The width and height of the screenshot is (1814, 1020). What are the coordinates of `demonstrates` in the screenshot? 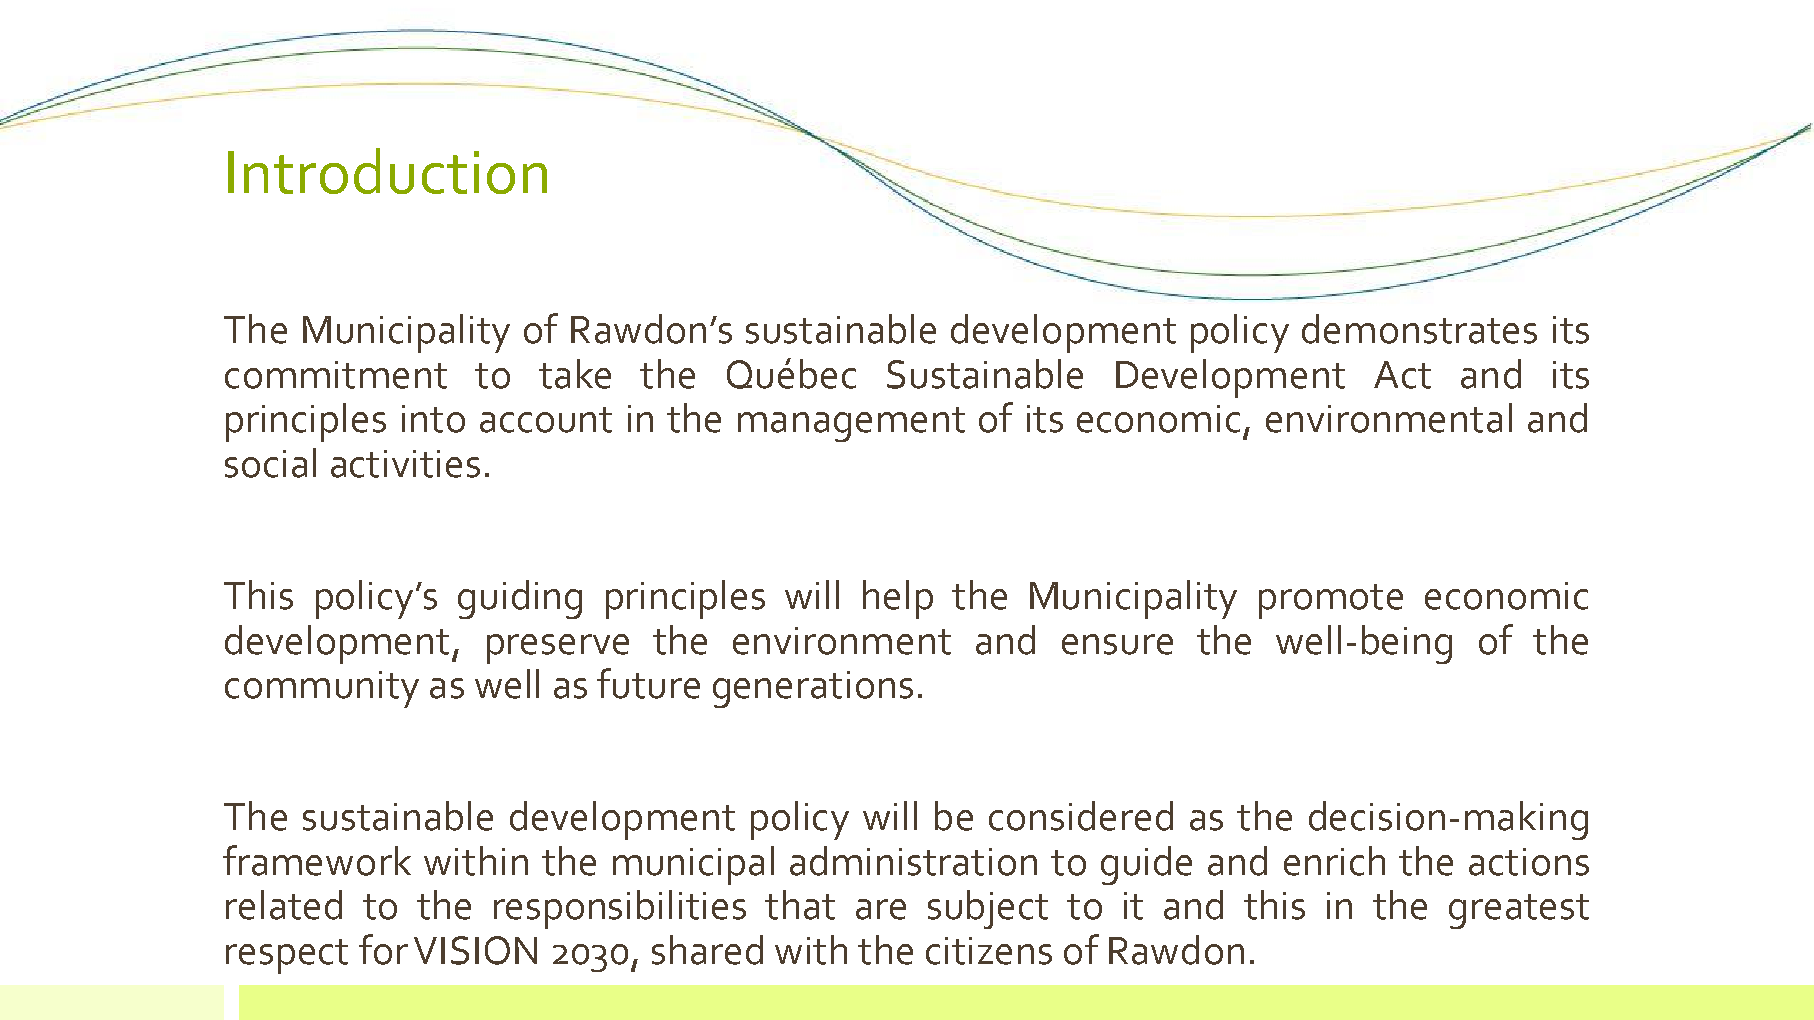 It's located at (1419, 329).
